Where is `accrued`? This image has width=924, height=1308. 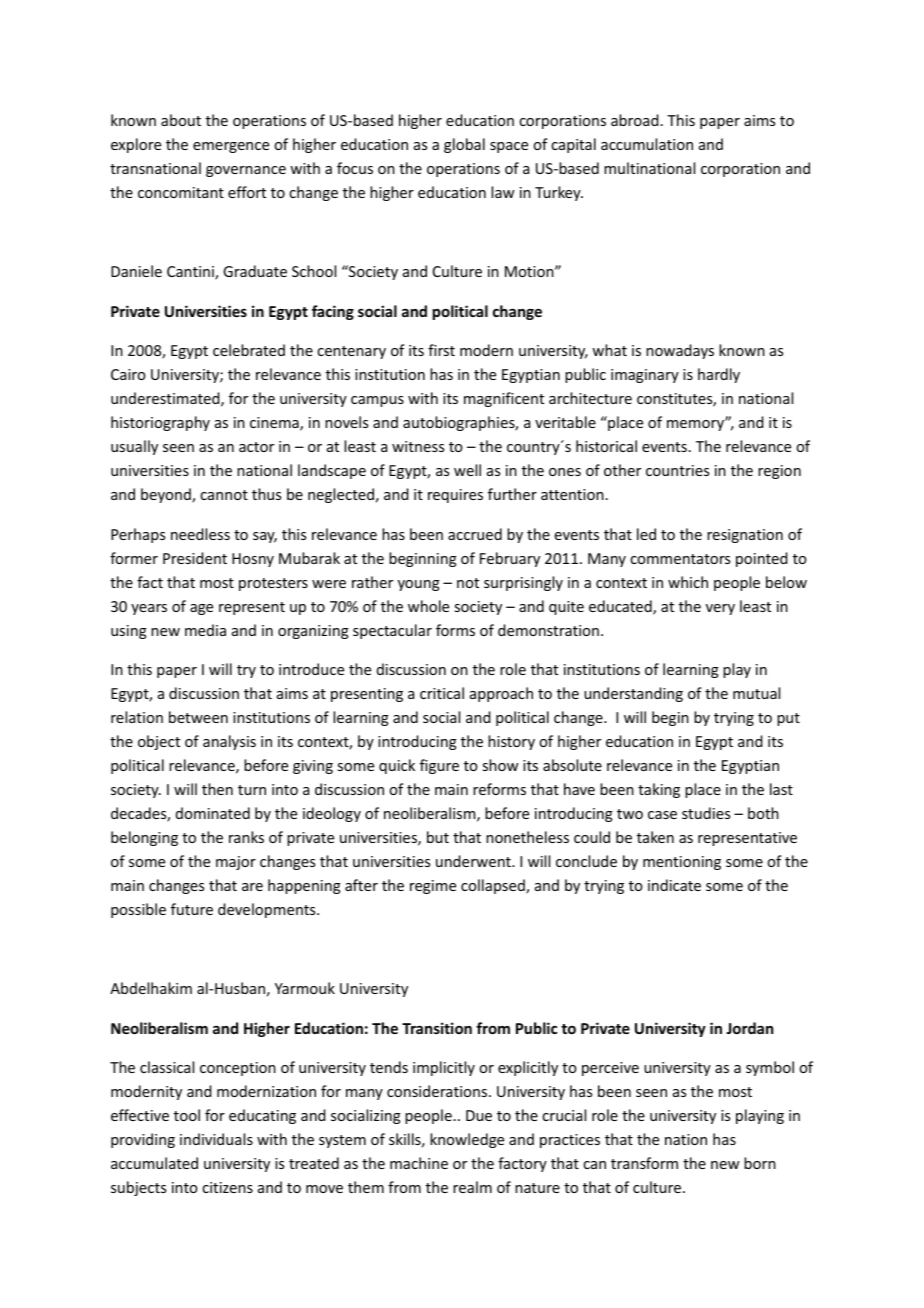 accrued is located at coordinates (475, 534).
